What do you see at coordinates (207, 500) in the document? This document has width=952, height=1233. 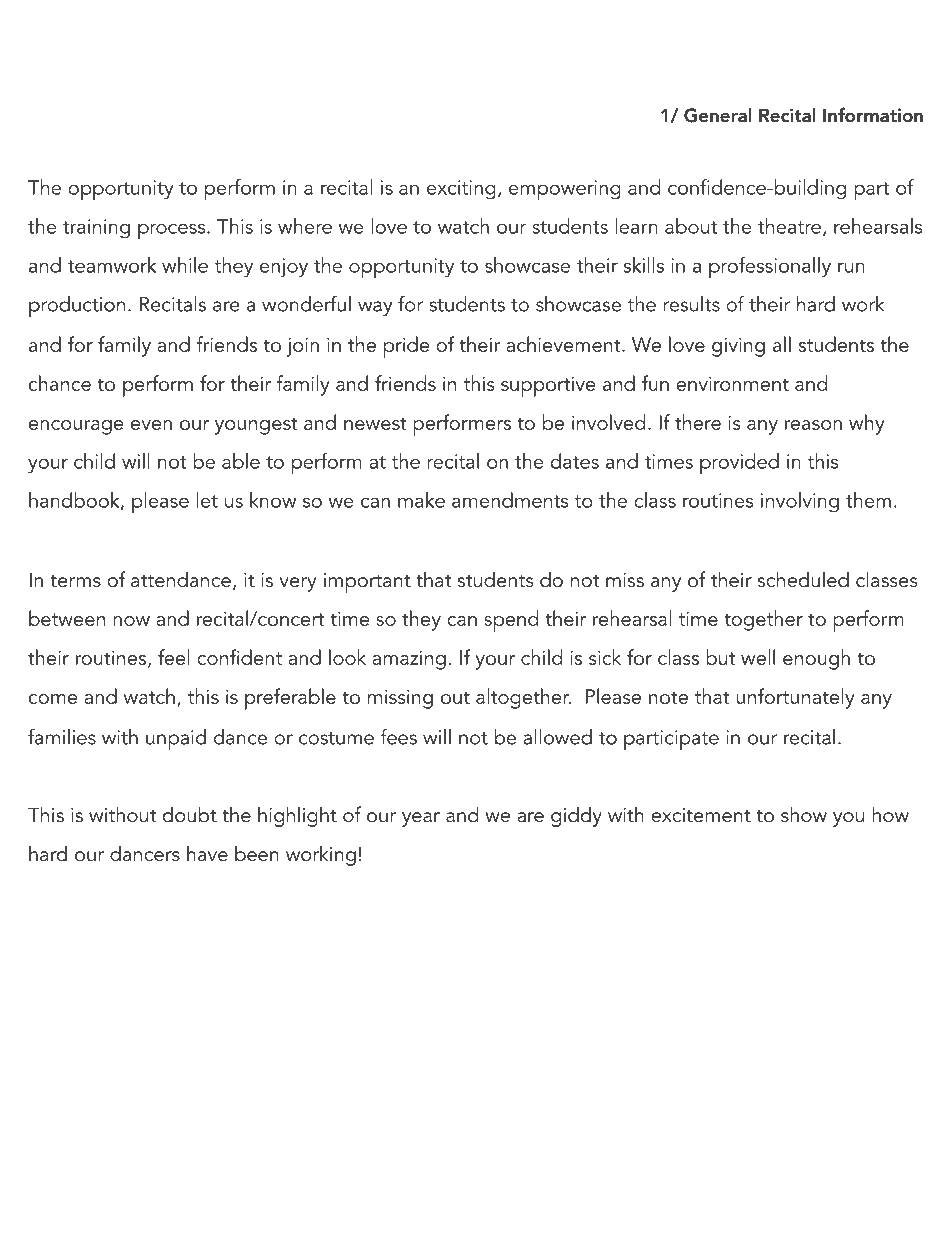 I see `let` at bounding box center [207, 500].
